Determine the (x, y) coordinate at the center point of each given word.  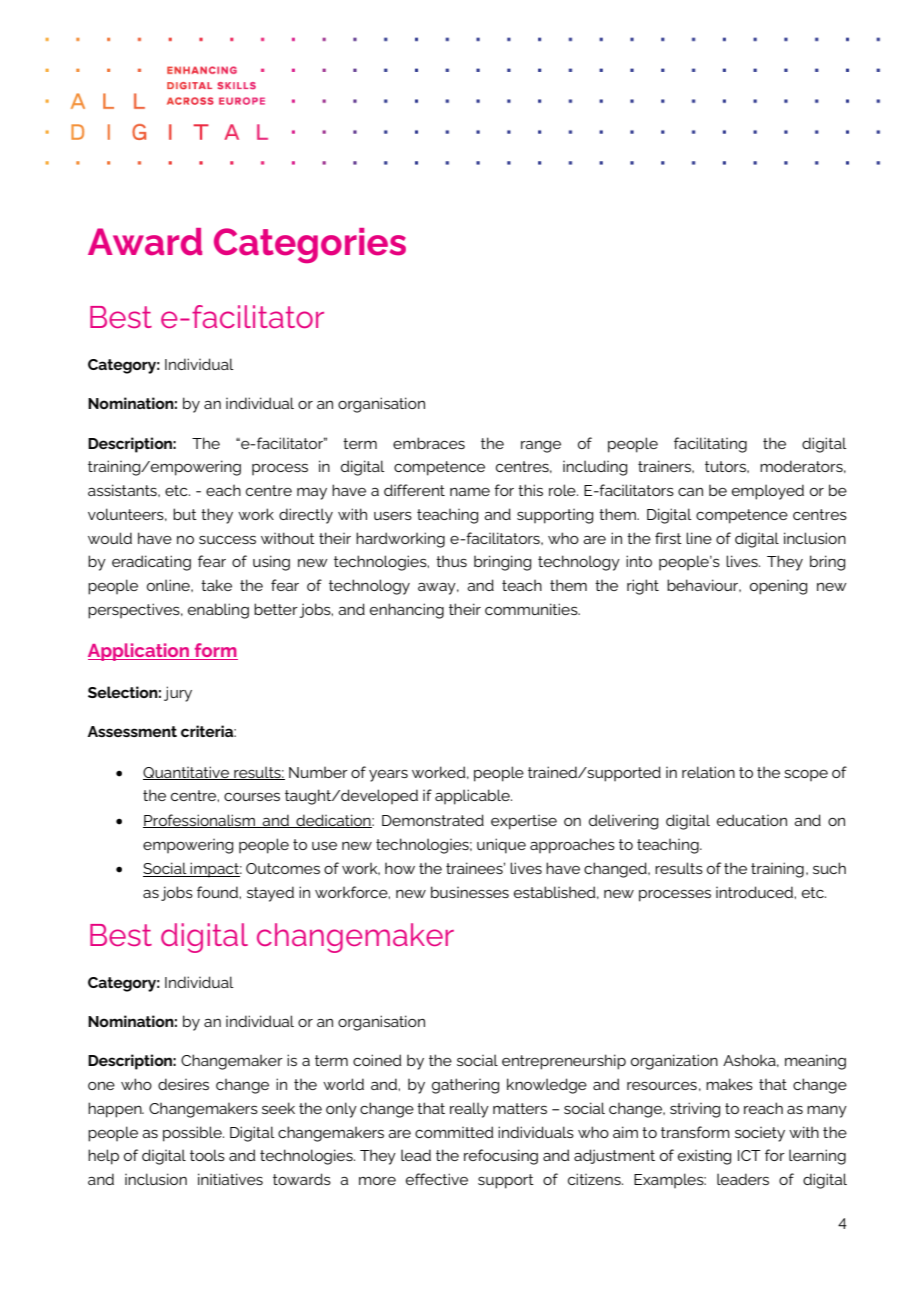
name (470, 491)
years (388, 775)
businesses (470, 892)
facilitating (710, 445)
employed (768, 492)
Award (145, 242)
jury (178, 694)
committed (454, 1132)
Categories (310, 245)
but (185, 514)
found (218, 892)
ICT (749, 1155)
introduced (755, 892)
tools (207, 1155)
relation (708, 772)
